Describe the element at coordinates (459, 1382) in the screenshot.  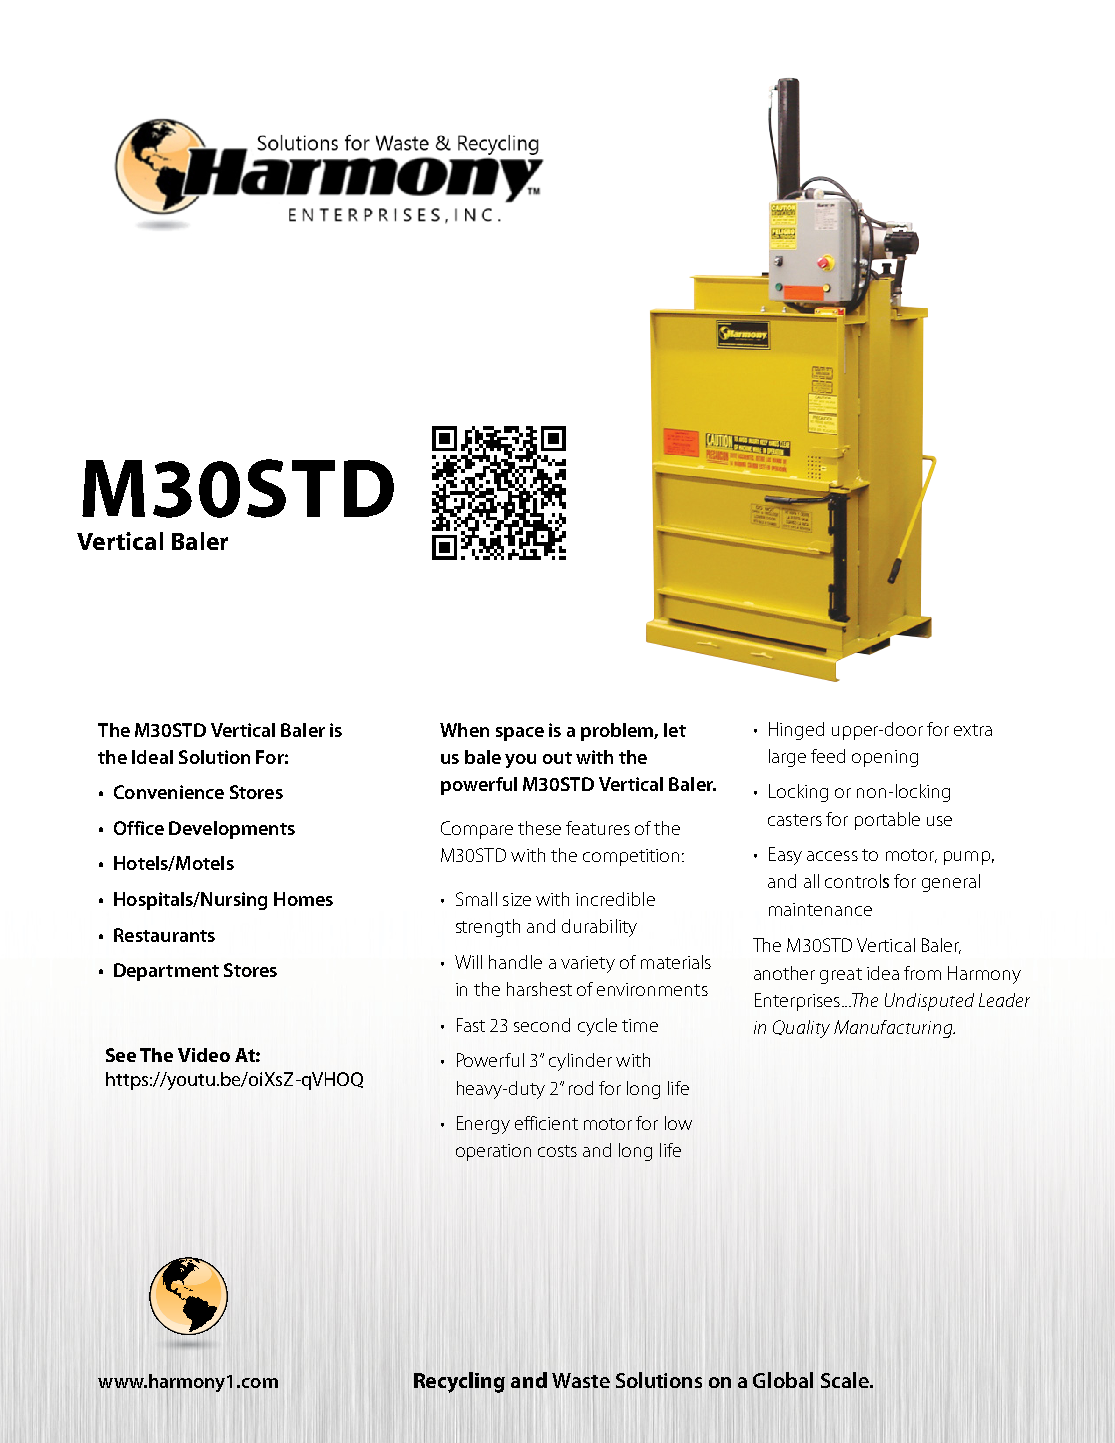
I see `Recycling` at that location.
